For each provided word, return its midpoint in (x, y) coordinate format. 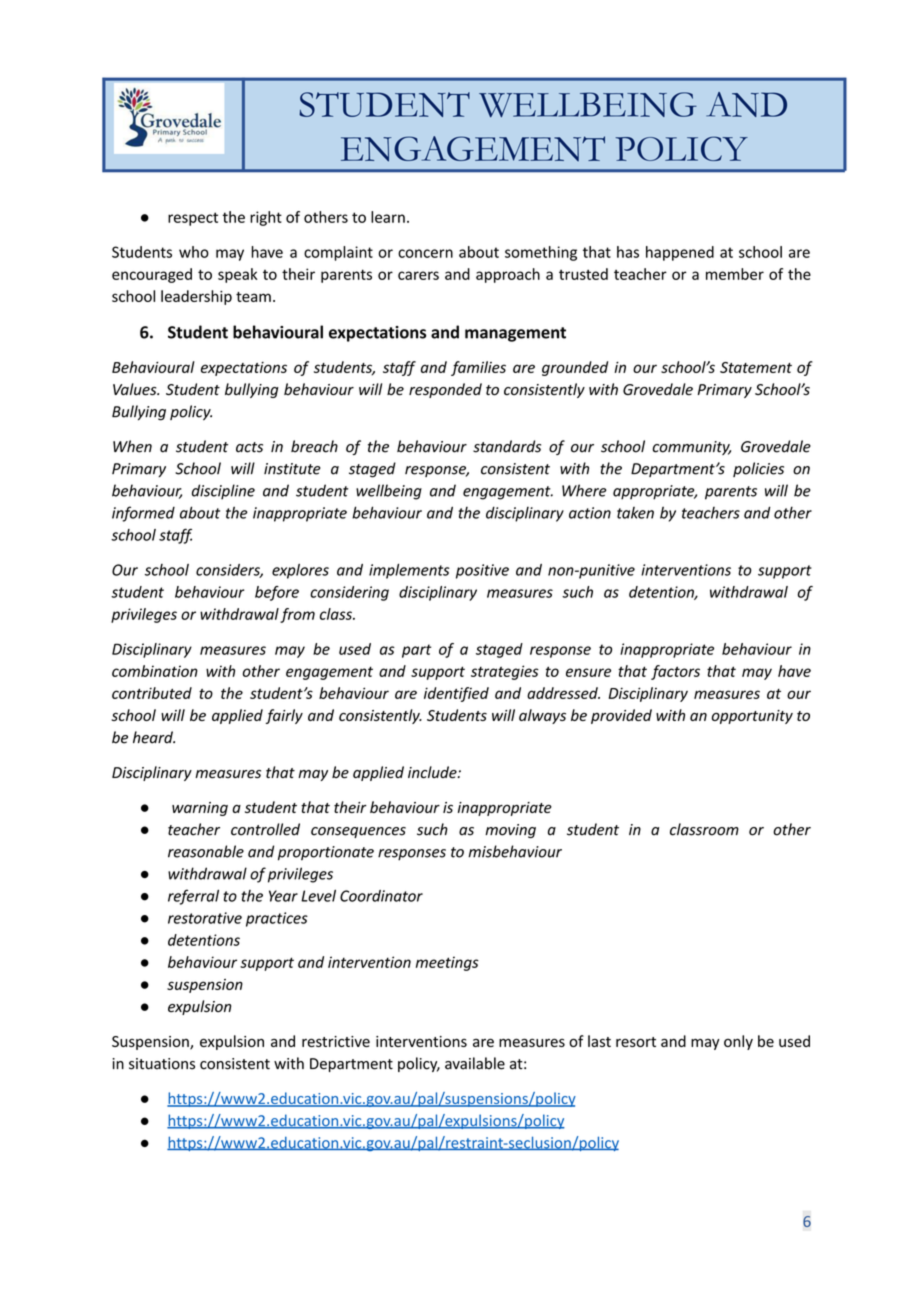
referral (193, 897)
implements (409, 571)
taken (635, 513)
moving (510, 831)
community (691, 448)
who (194, 252)
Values (136, 389)
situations (162, 1064)
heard (154, 737)
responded (445, 390)
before (277, 593)
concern (425, 253)
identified (456, 694)
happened (680, 253)
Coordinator (381, 896)
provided (621, 716)
